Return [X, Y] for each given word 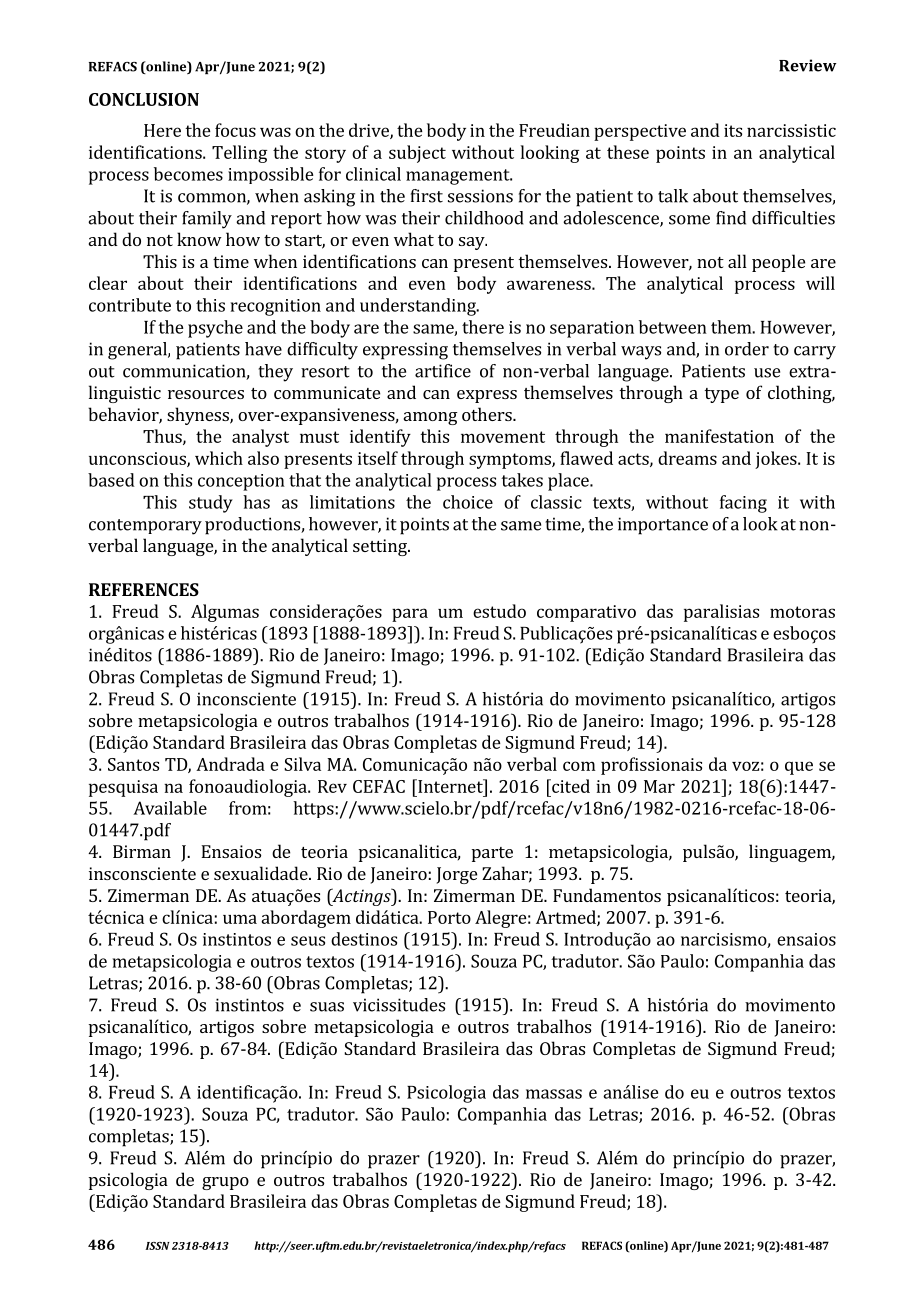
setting [381, 547]
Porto [449, 917]
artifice [443, 371]
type [721, 395]
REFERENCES [144, 589]
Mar [659, 786]
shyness [199, 416]
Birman [142, 851]
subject [417, 154]
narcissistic [791, 130]
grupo [225, 1183]
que [799, 768]
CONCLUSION [144, 99]
